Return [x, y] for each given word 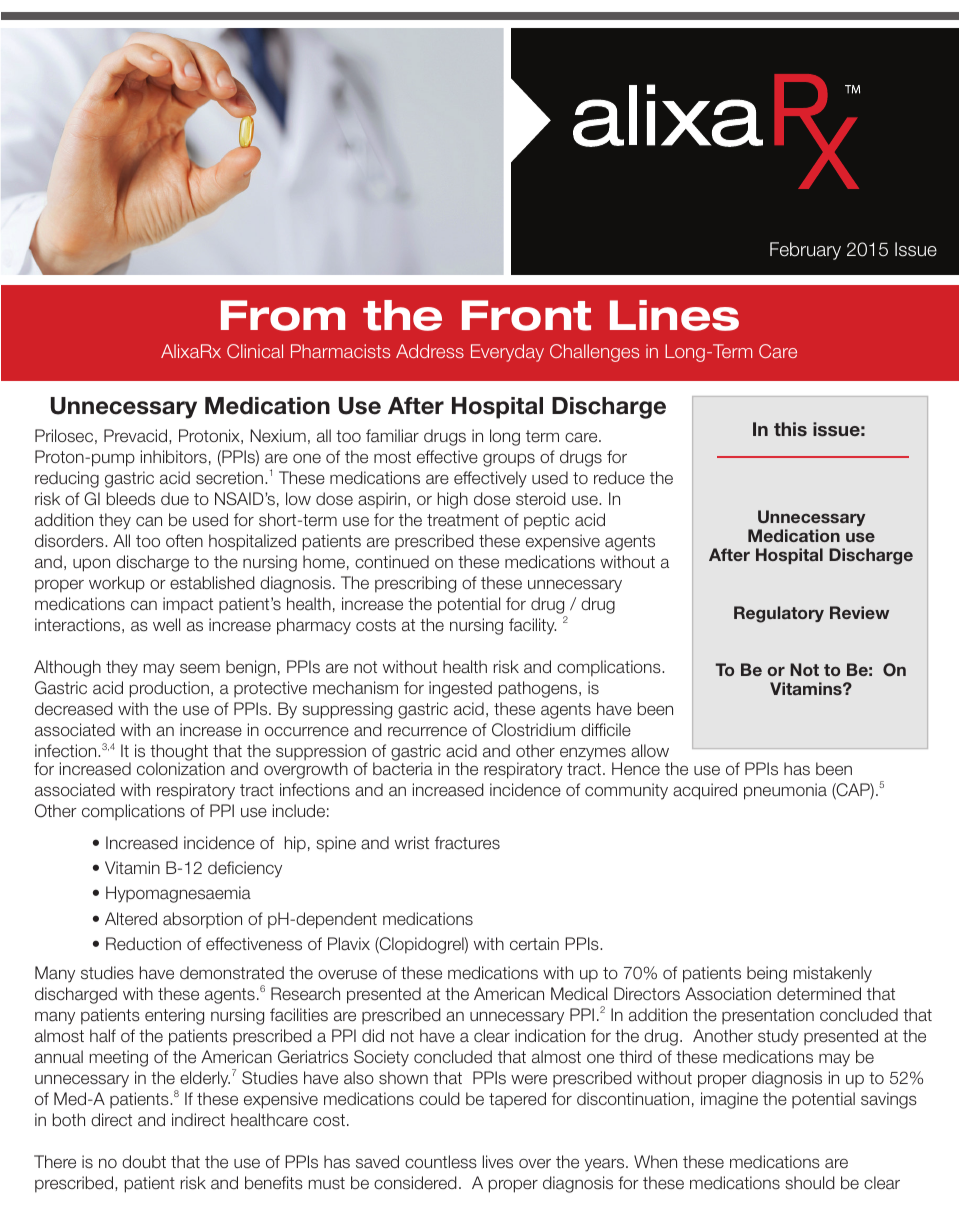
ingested [460, 689]
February [805, 251]
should [810, 1183]
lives [498, 1162]
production [169, 689]
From [283, 315]
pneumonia [785, 791]
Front [526, 315]
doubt [144, 1162]
